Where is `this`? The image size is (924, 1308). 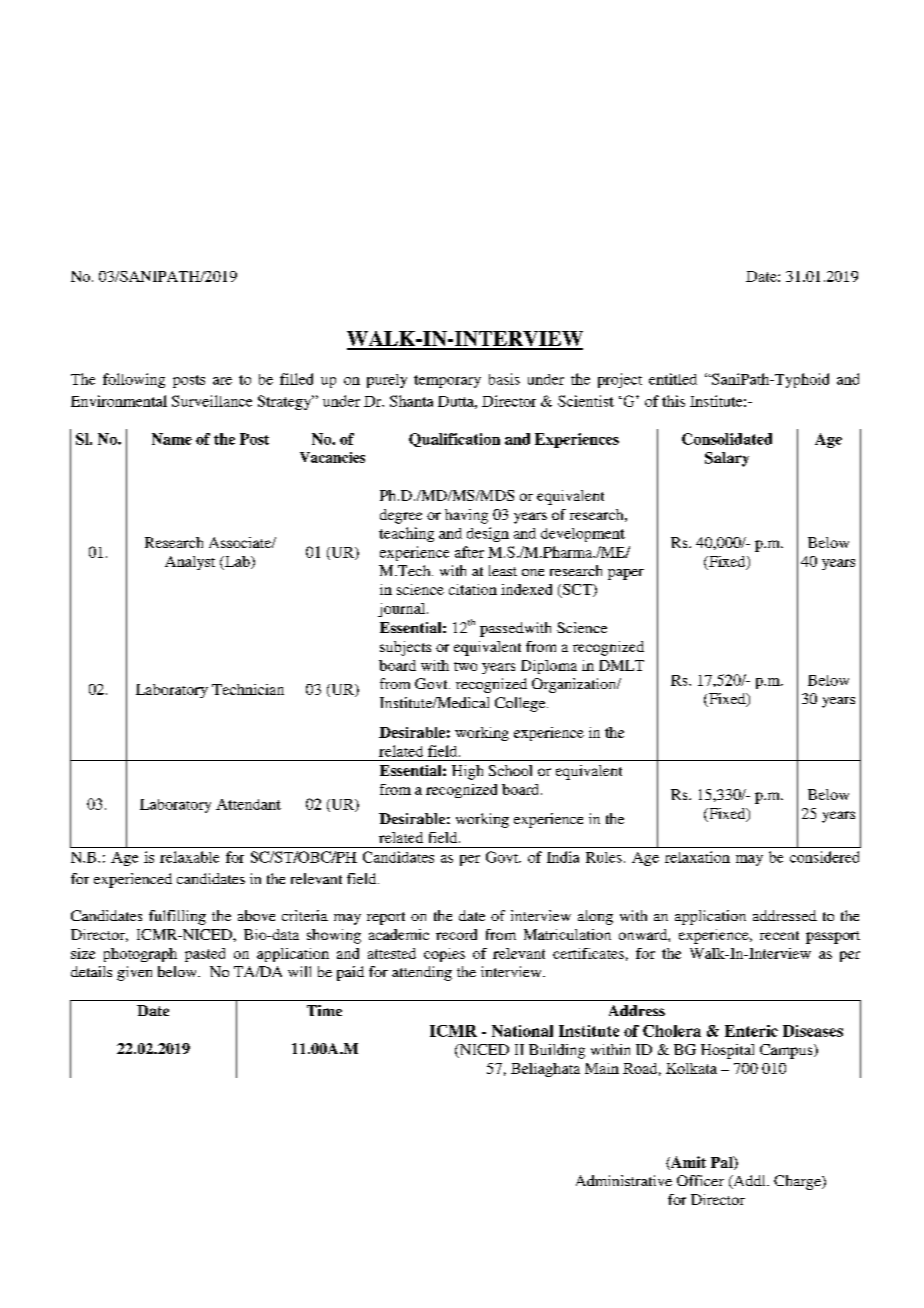
this is located at coordinates (673, 401).
